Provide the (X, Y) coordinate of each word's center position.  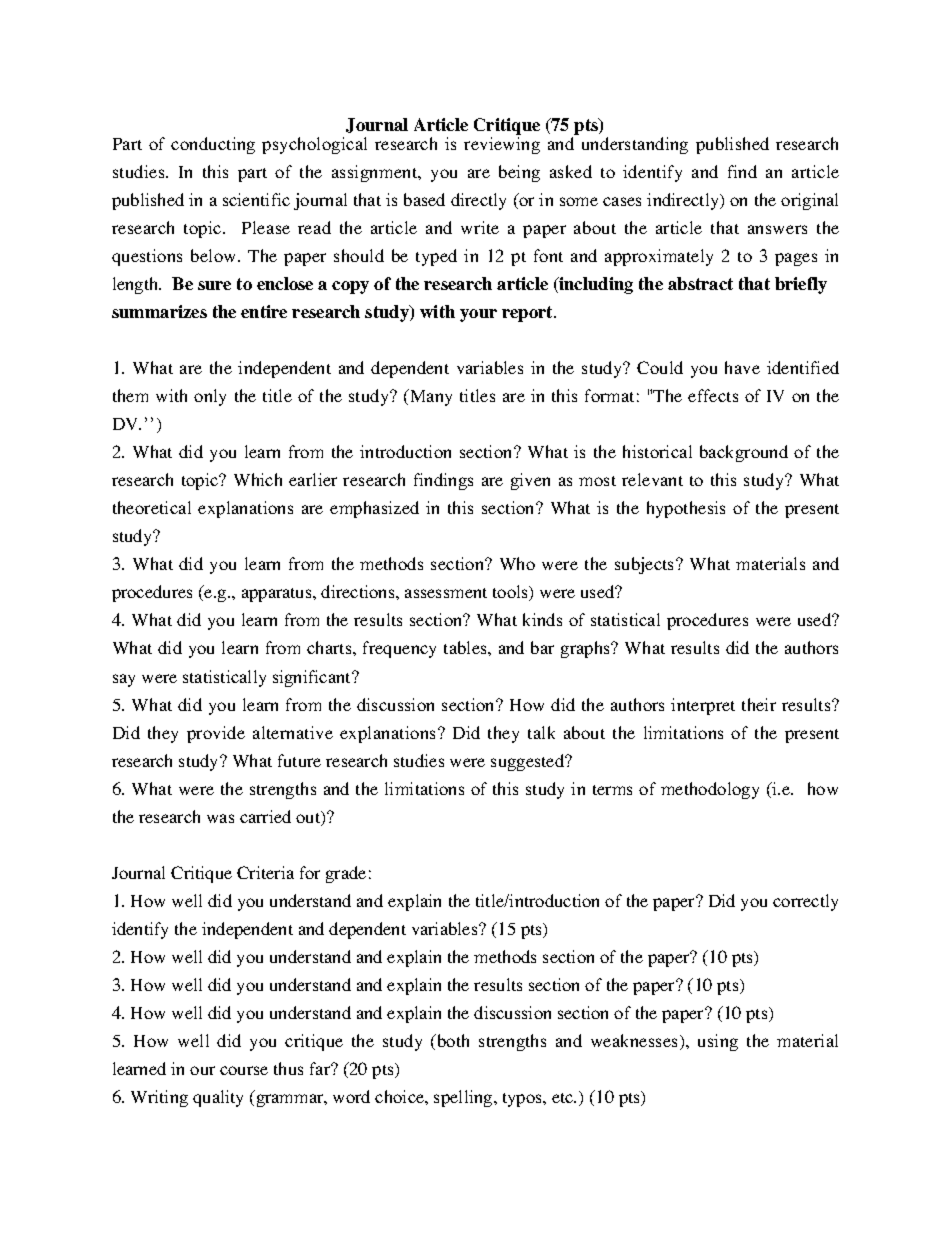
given (530, 481)
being (519, 173)
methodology (710, 790)
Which (258, 479)
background (744, 453)
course (244, 1070)
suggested (529, 762)
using (718, 1042)
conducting (213, 145)
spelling (464, 1098)
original (809, 201)
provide (216, 734)
